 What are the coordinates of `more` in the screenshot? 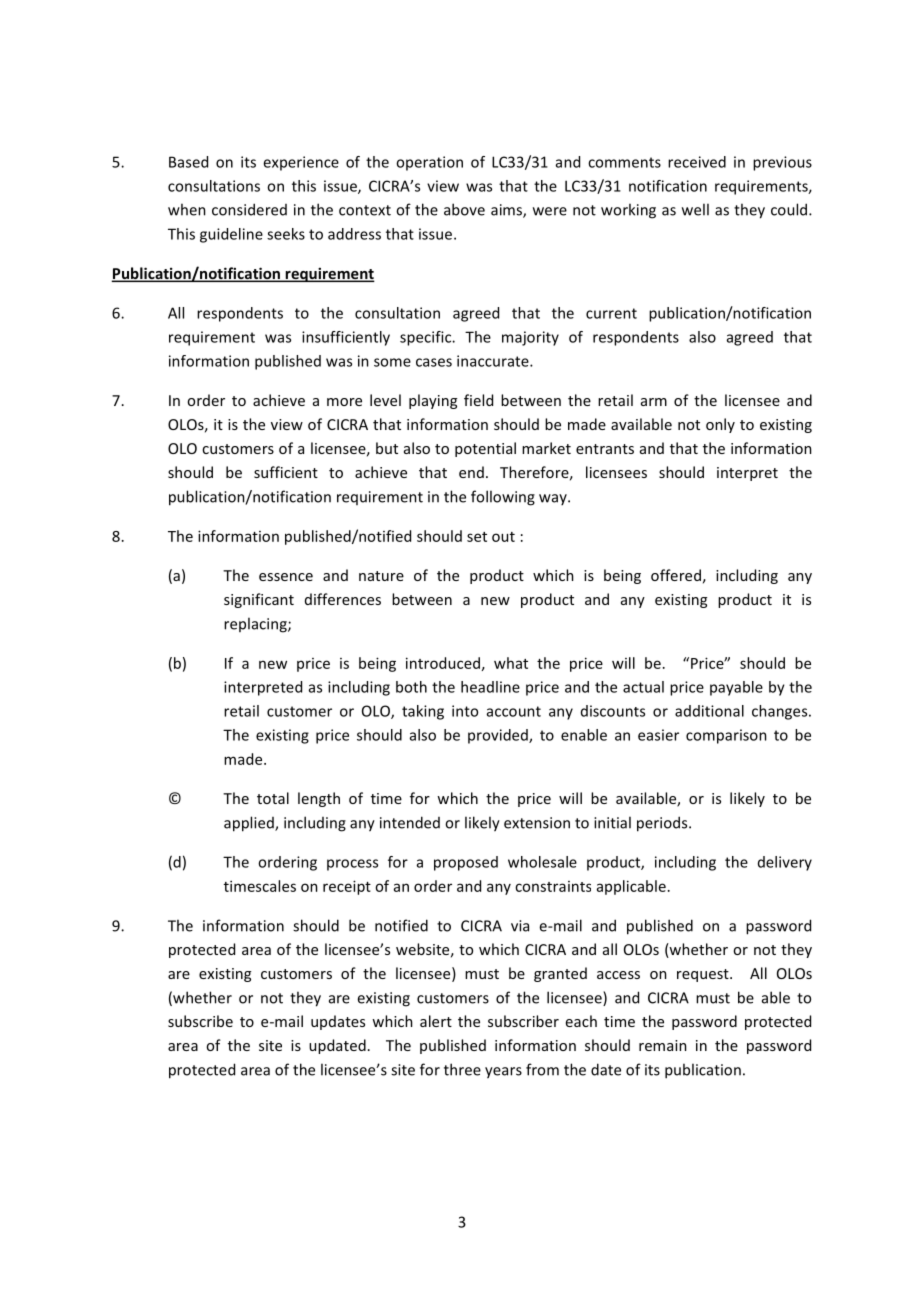 It's located at (344, 402).
